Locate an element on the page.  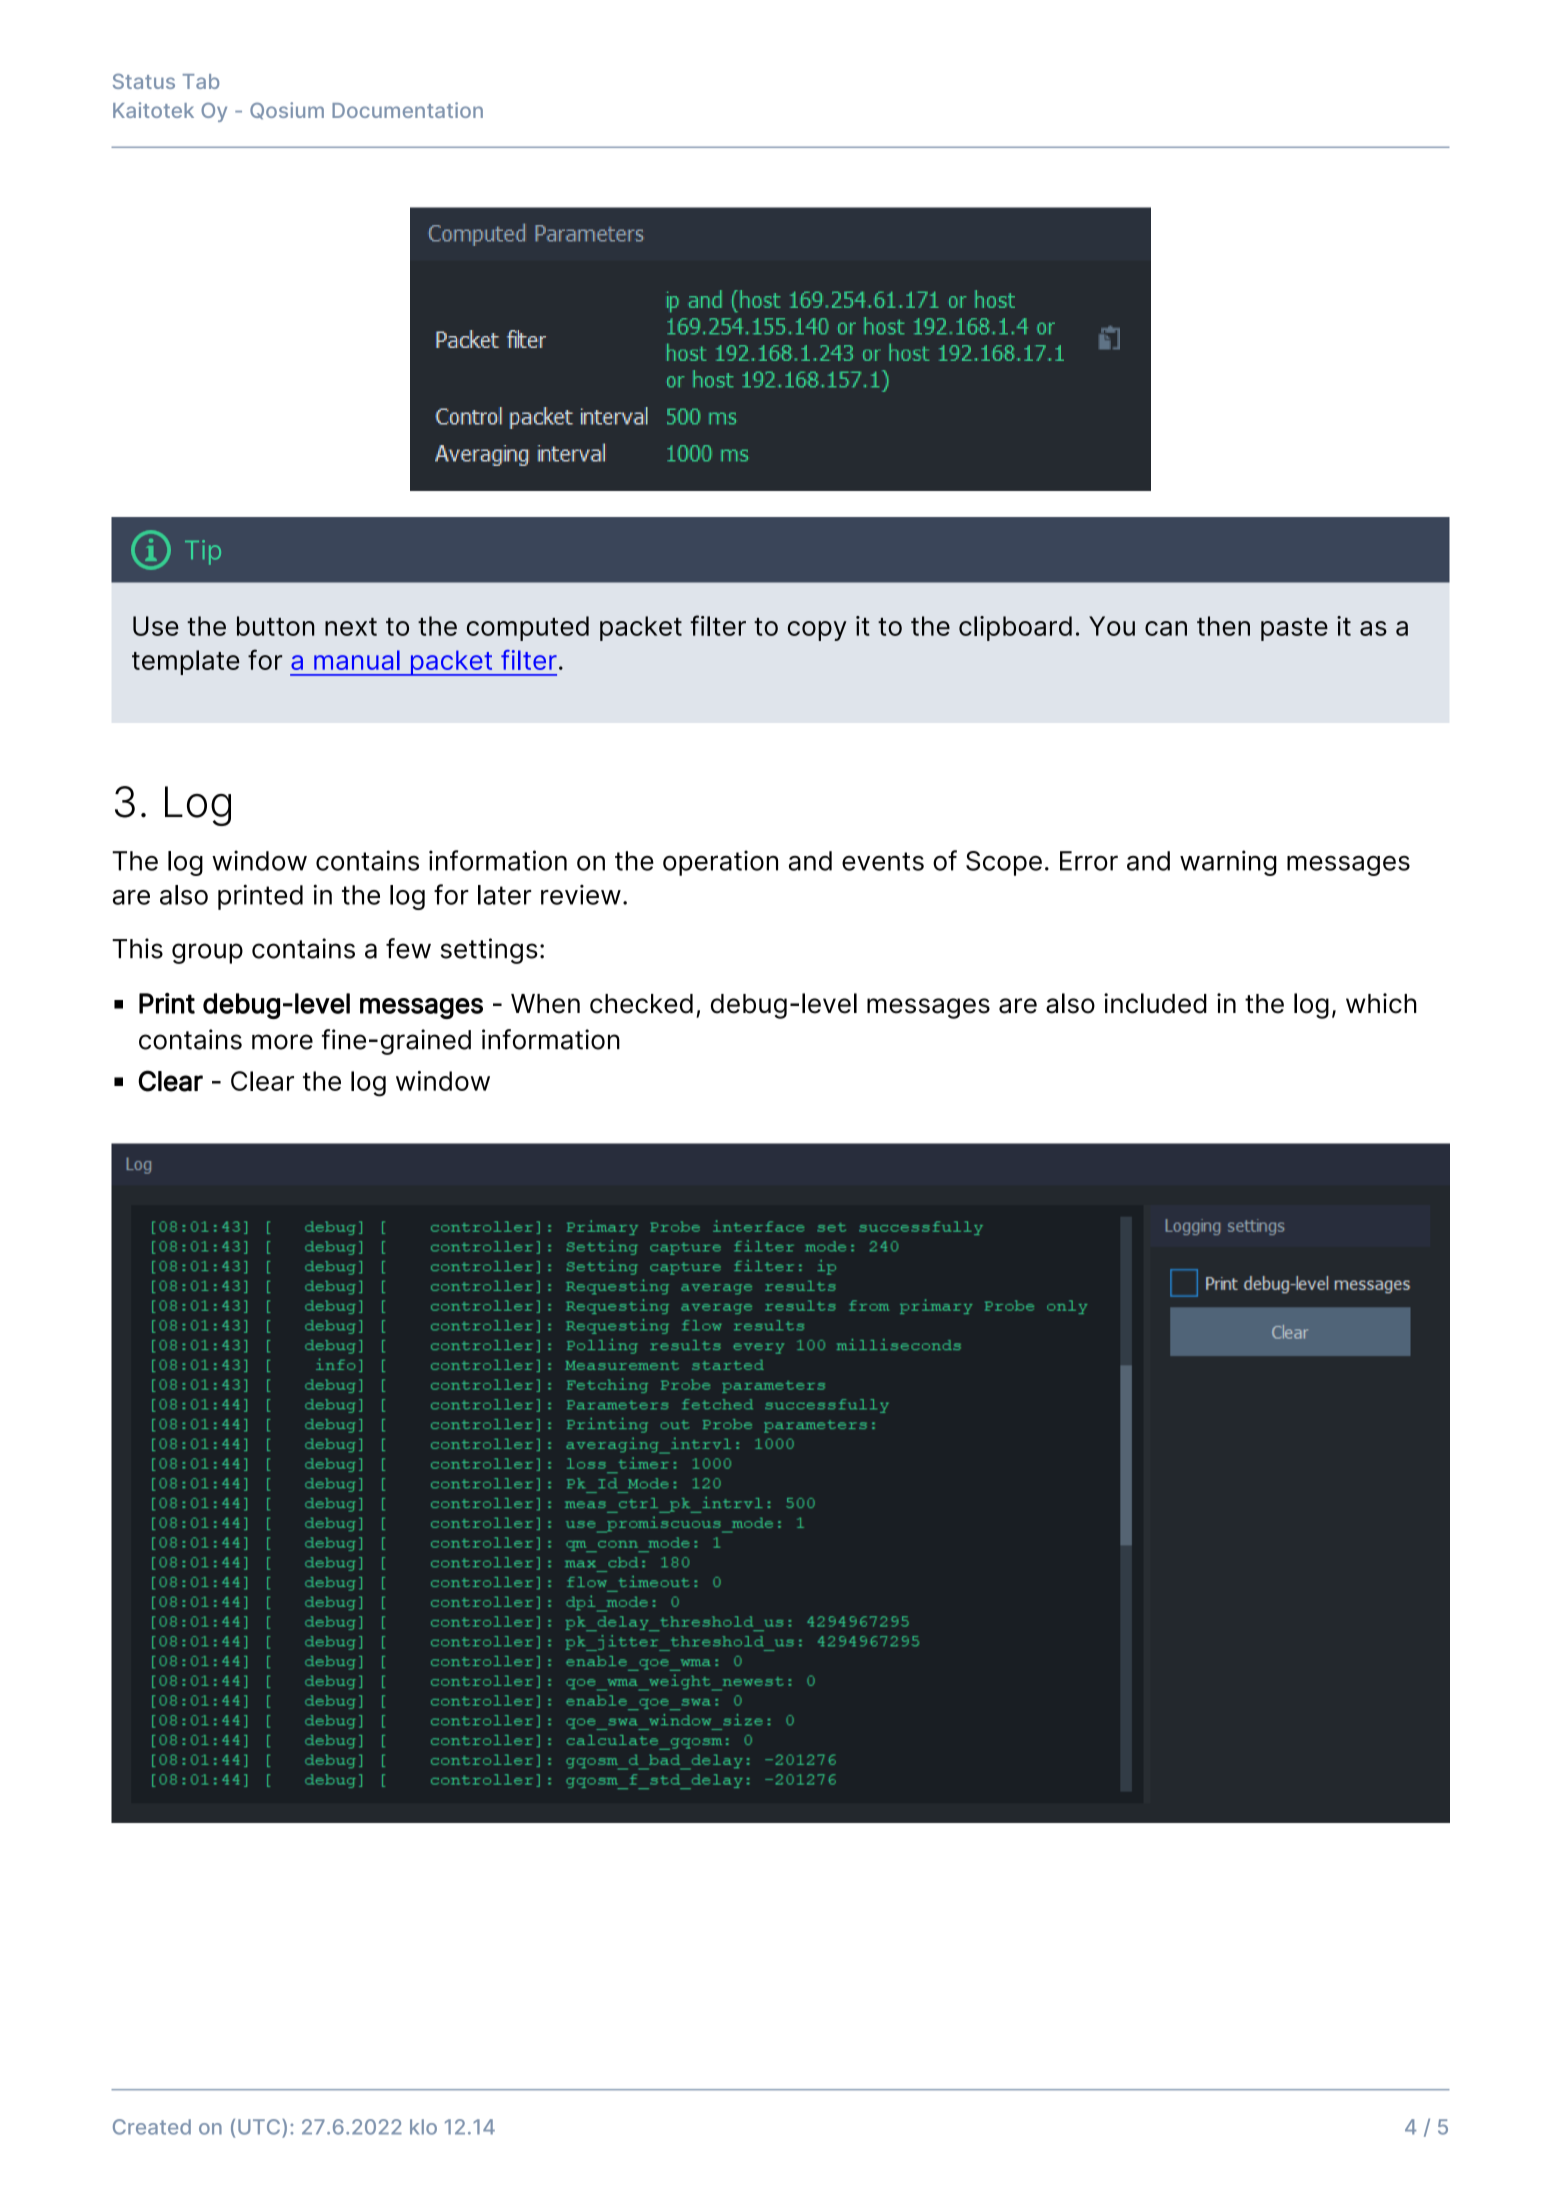
Created is located at coordinates (152, 2127).
